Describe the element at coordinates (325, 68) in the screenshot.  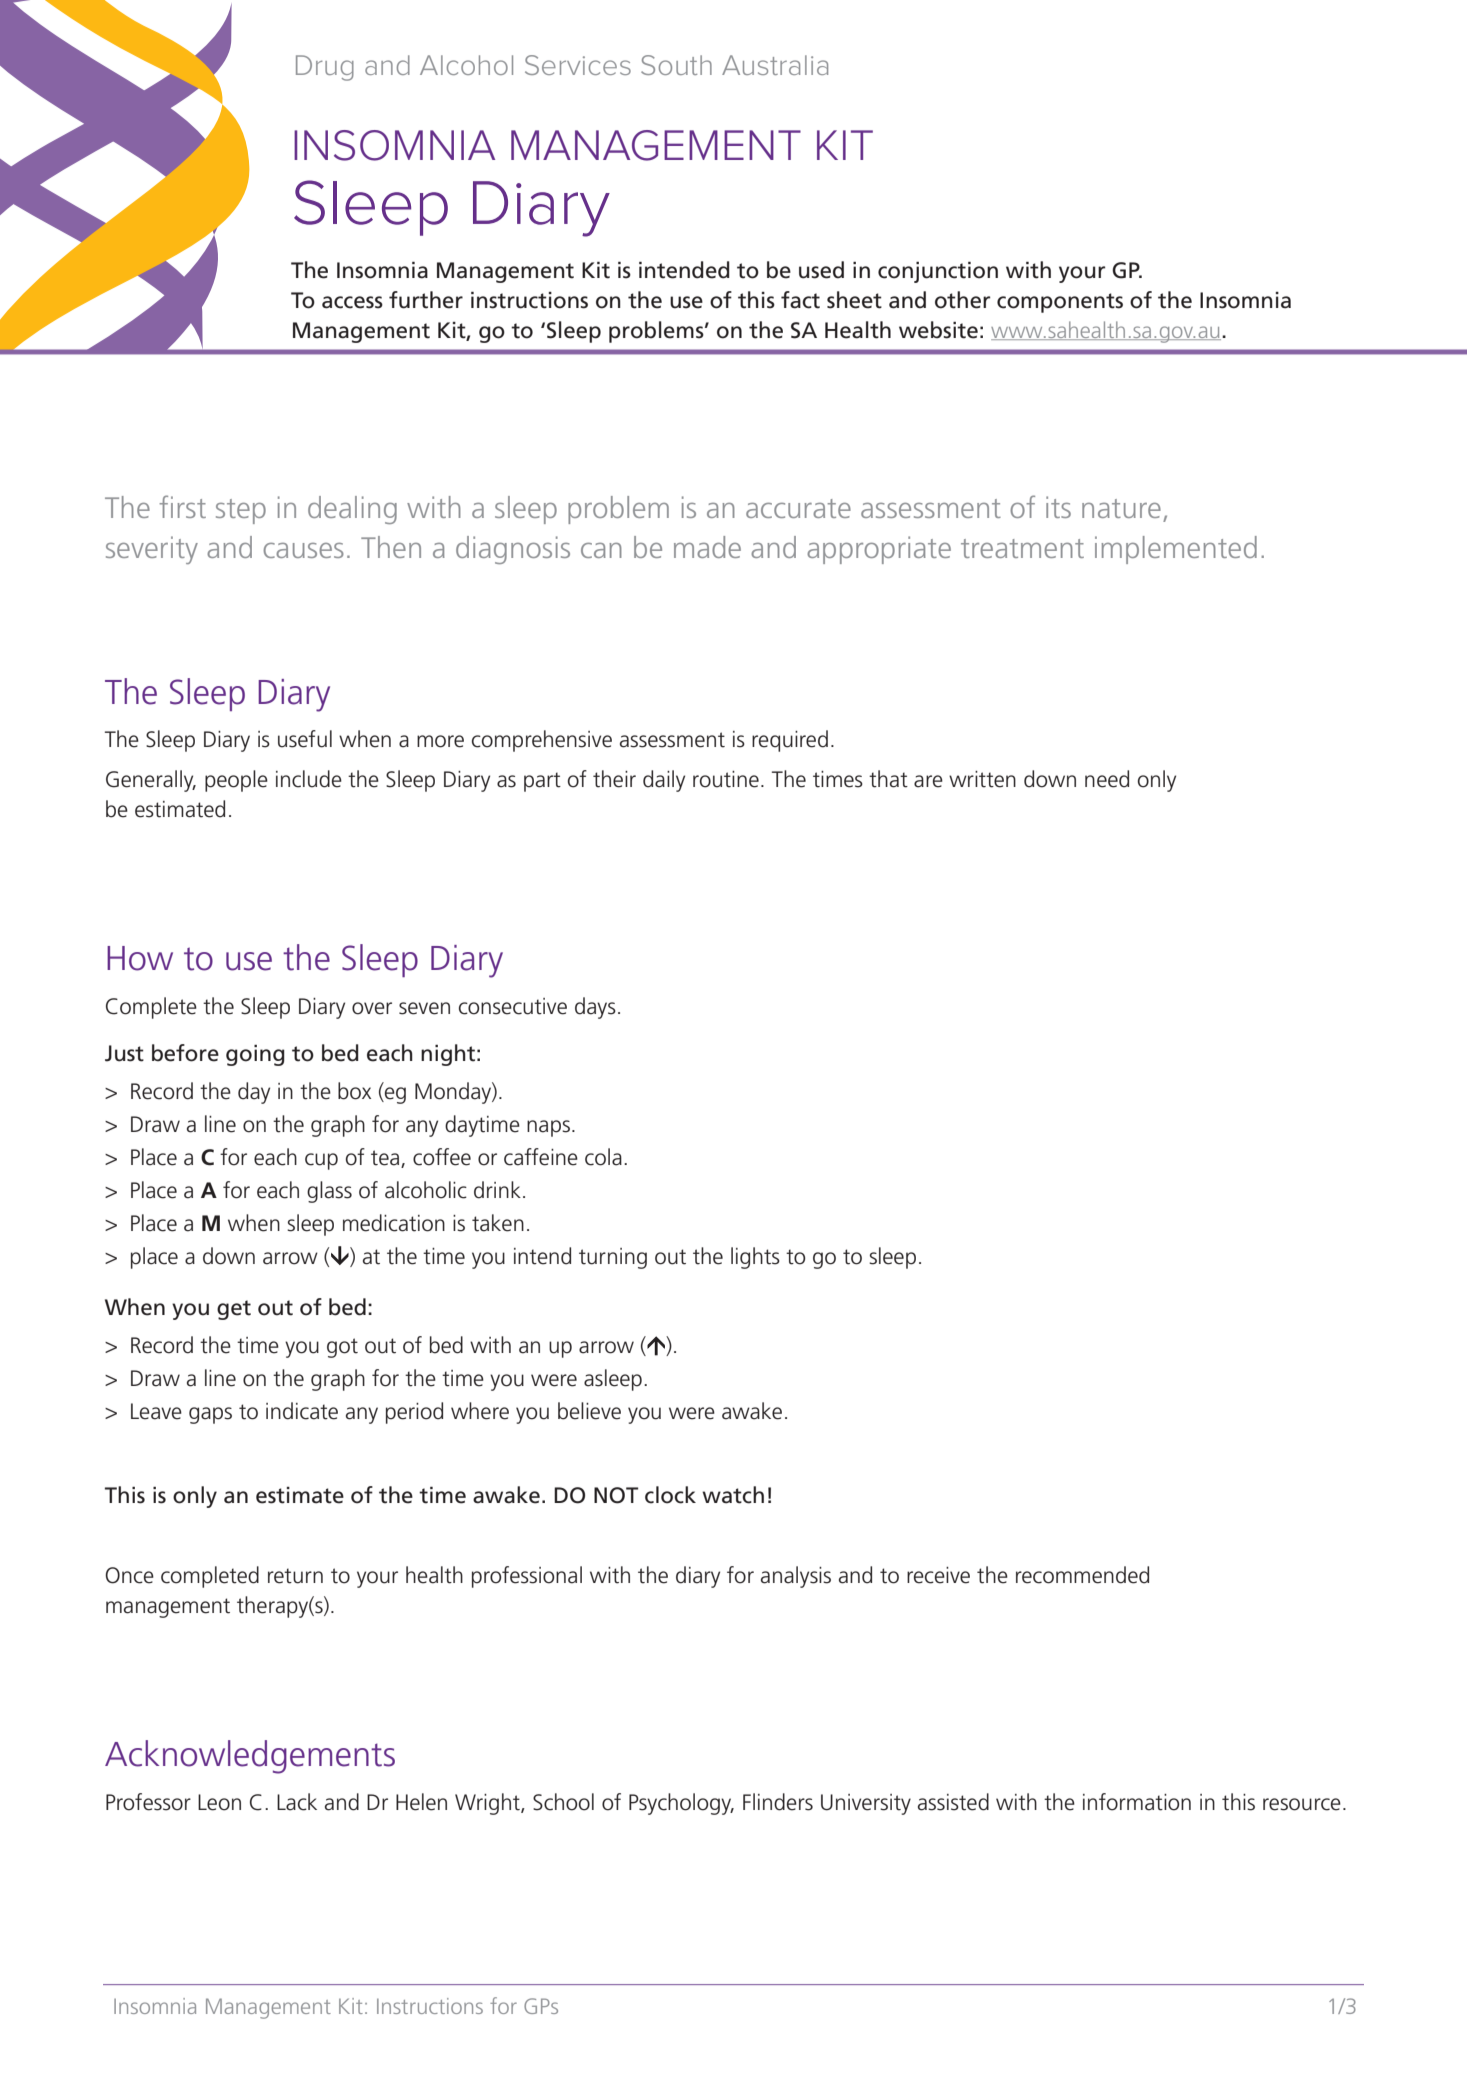
I see `Drug` at that location.
